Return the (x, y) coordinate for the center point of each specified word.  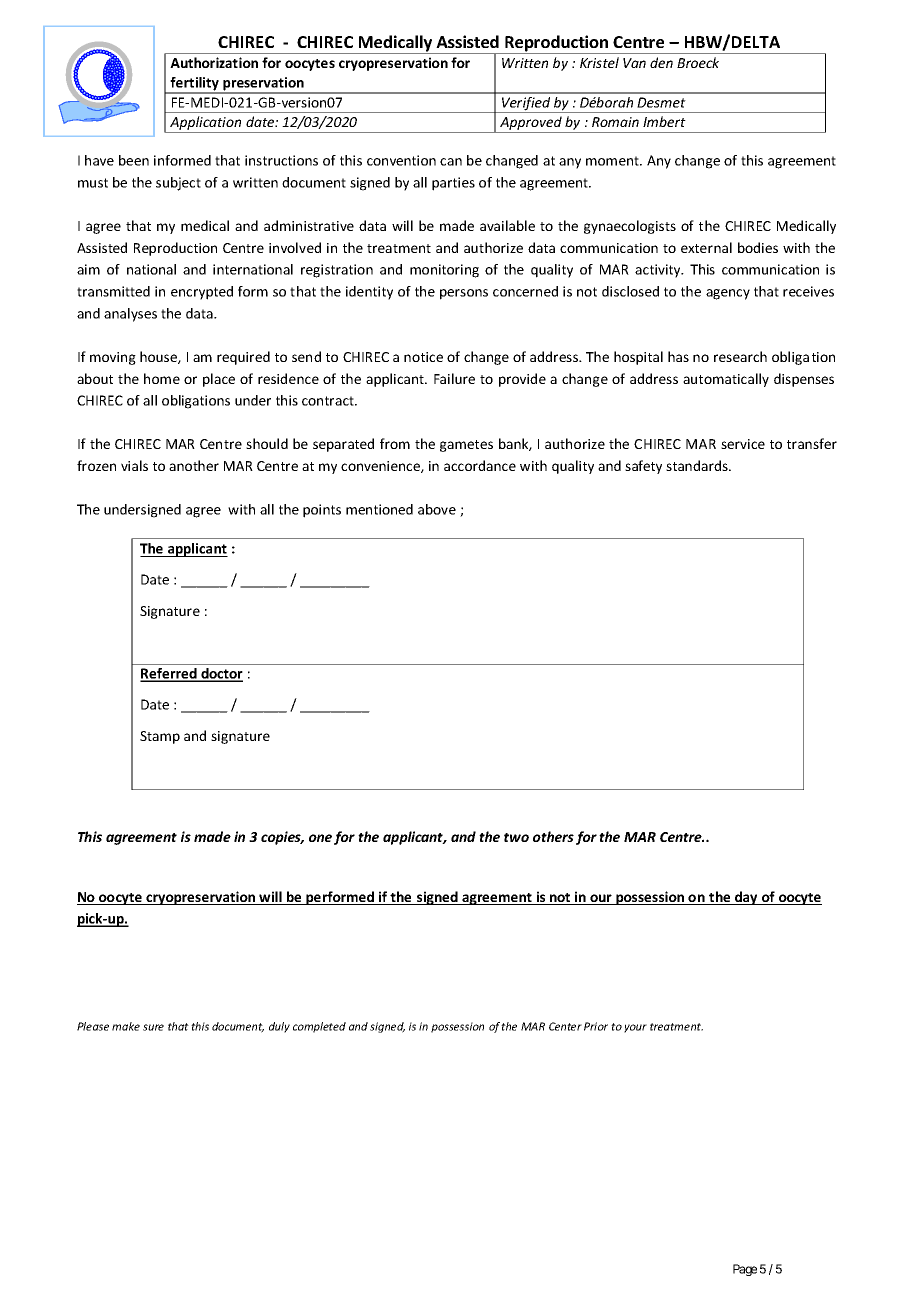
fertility (195, 85)
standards (698, 465)
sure (153, 1027)
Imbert (664, 121)
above (437, 509)
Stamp (160, 737)
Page (745, 1270)
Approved (531, 124)
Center (565, 1026)
